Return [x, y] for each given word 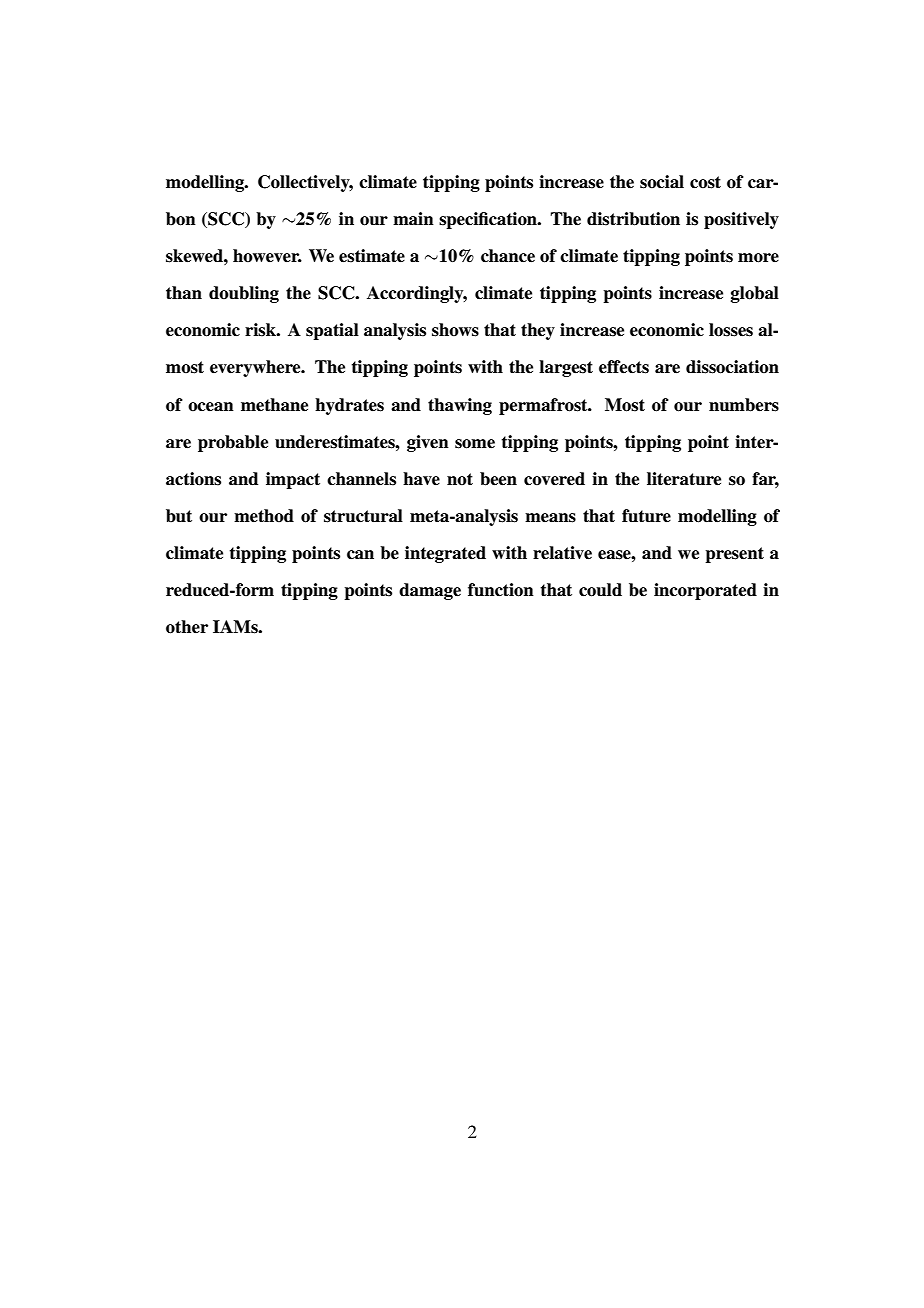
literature [684, 479]
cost [705, 182]
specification [489, 220]
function [501, 590]
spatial [332, 331]
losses [731, 330]
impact [293, 480]
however [267, 256]
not [460, 479]
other [187, 627]
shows [455, 330]
